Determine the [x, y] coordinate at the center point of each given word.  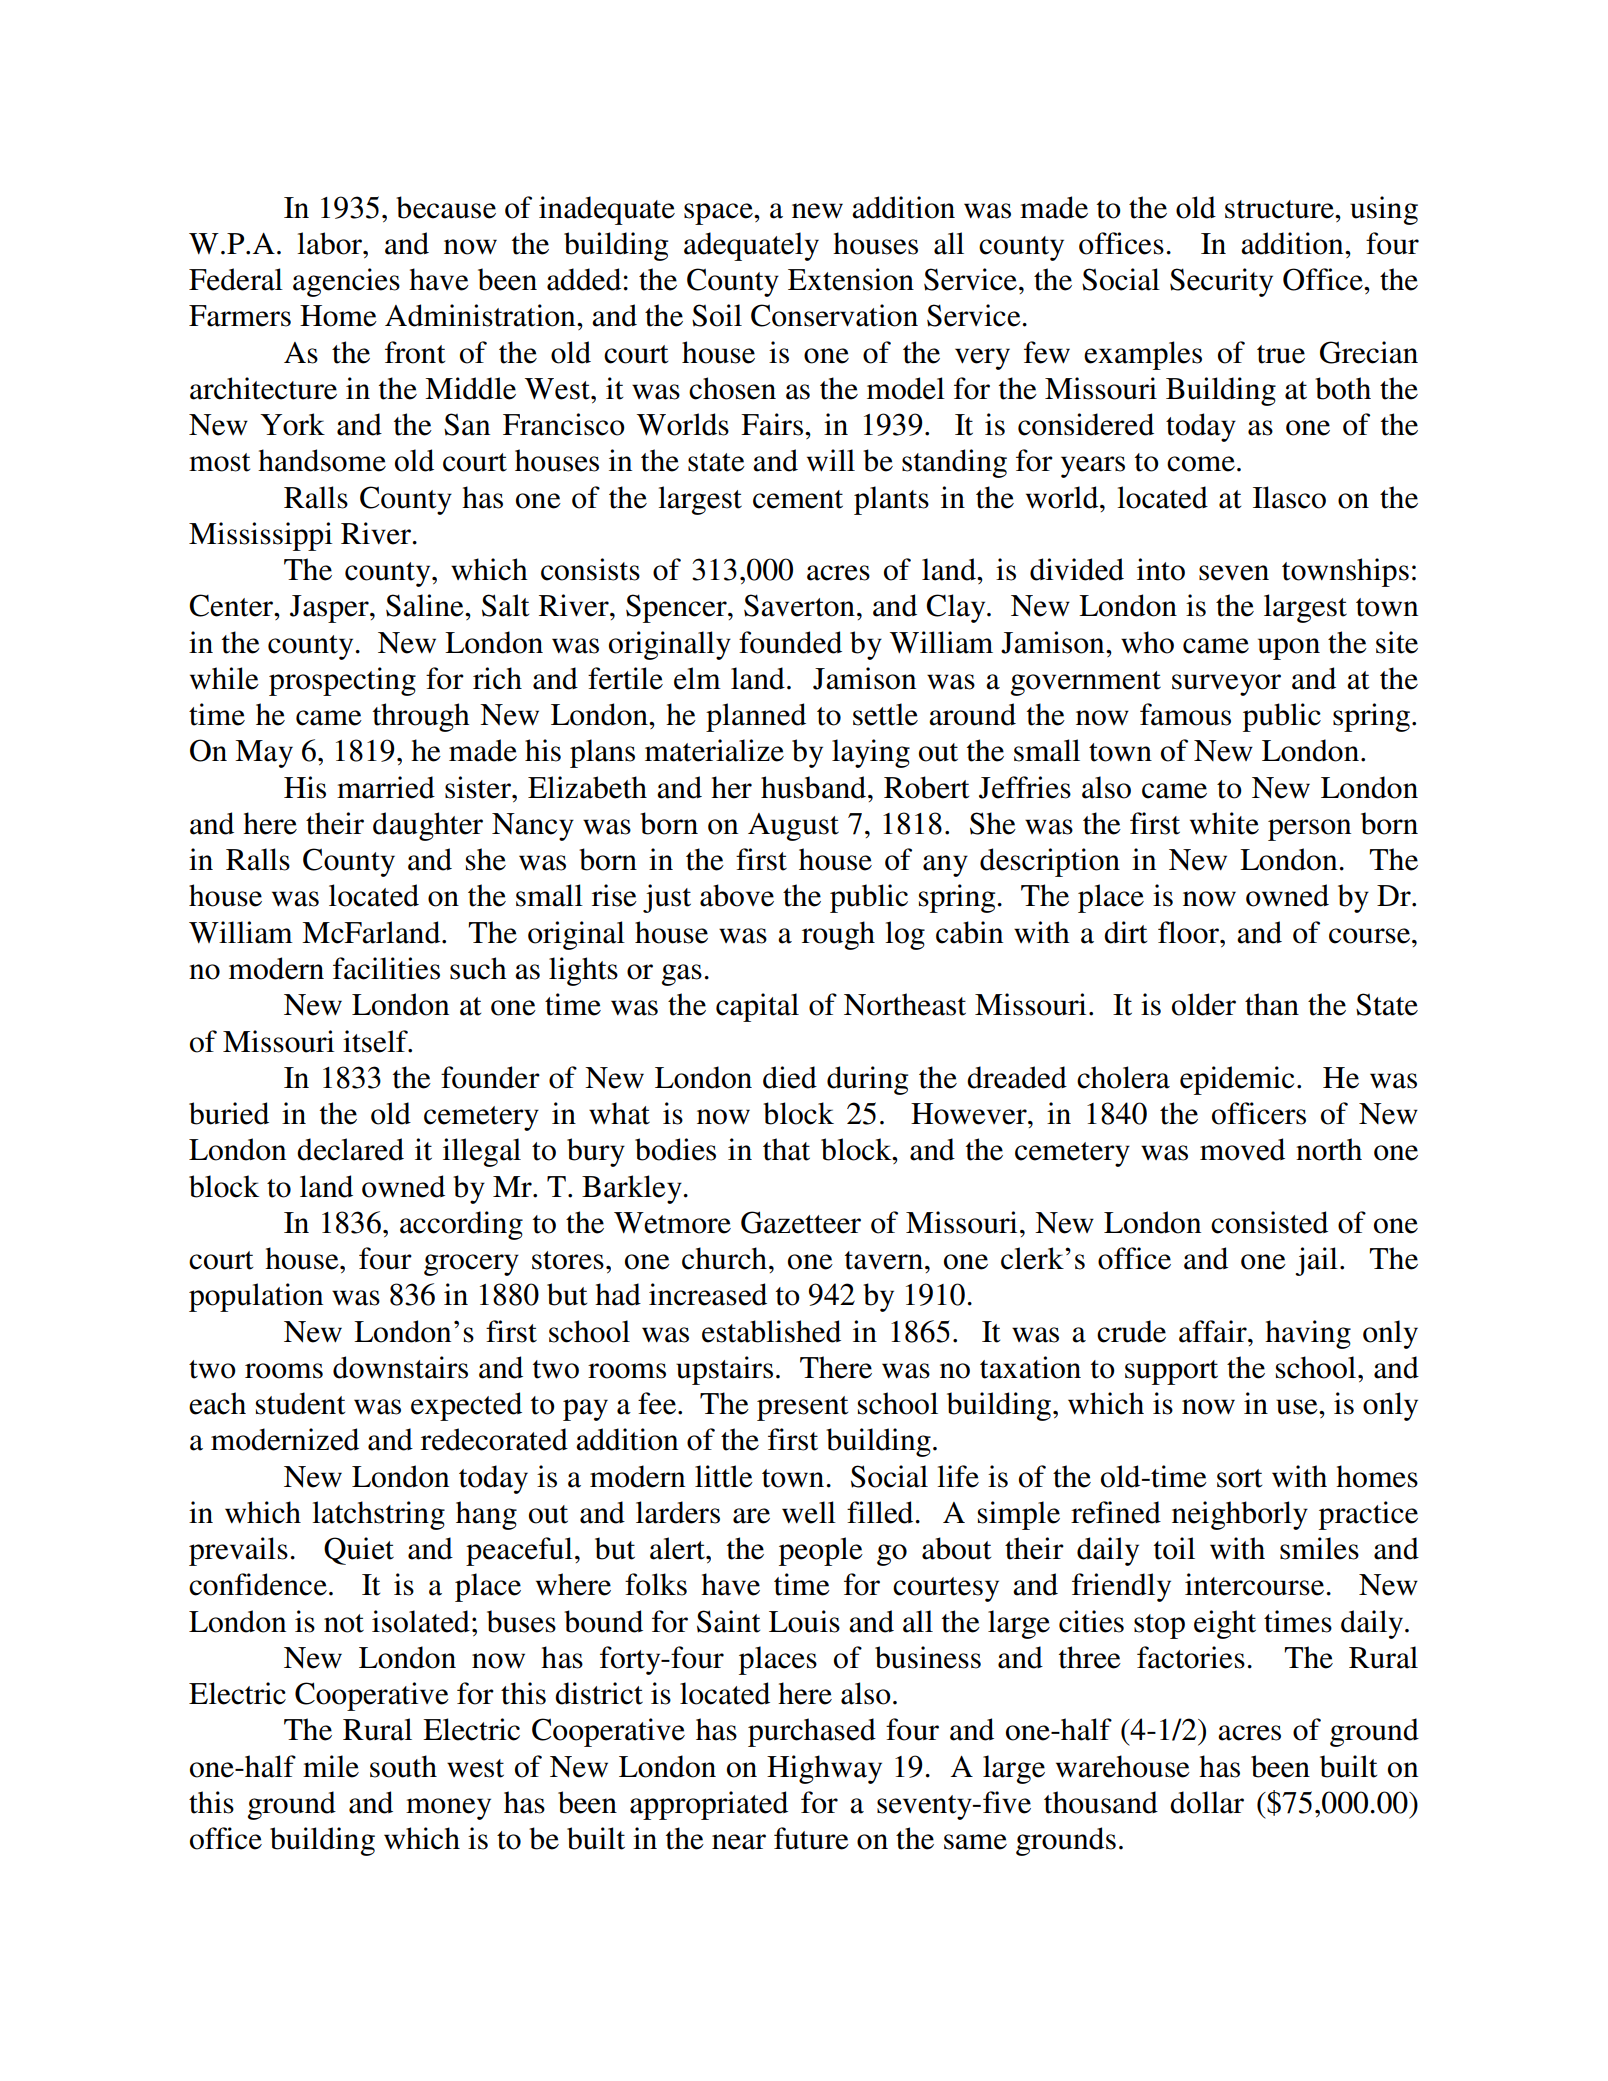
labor [331, 243]
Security [1221, 282]
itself [376, 1041]
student [300, 1403]
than [1272, 1004]
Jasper [330, 609]
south [403, 1766]
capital [757, 1007]
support [1171, 1372]
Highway [824, 1769]
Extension [851, 279]
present [802, 1408]
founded [790, 642]
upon [1289, 649]
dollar [1207, 1802]
